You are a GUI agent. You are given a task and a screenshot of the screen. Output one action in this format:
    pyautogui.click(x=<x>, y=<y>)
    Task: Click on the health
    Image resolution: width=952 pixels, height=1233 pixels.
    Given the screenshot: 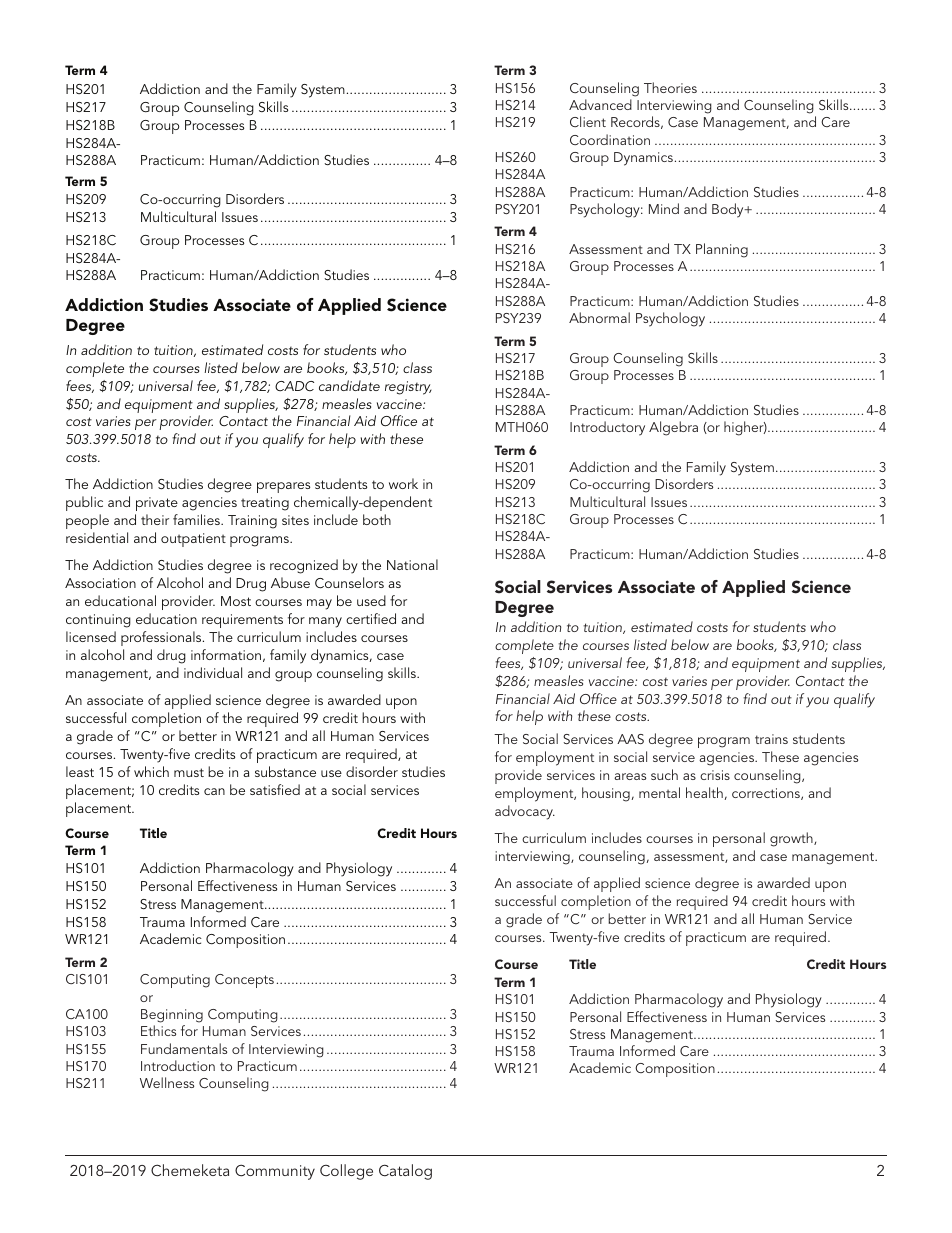 What is the action you would take?
    pyautogui.click(x=704, y=792)
